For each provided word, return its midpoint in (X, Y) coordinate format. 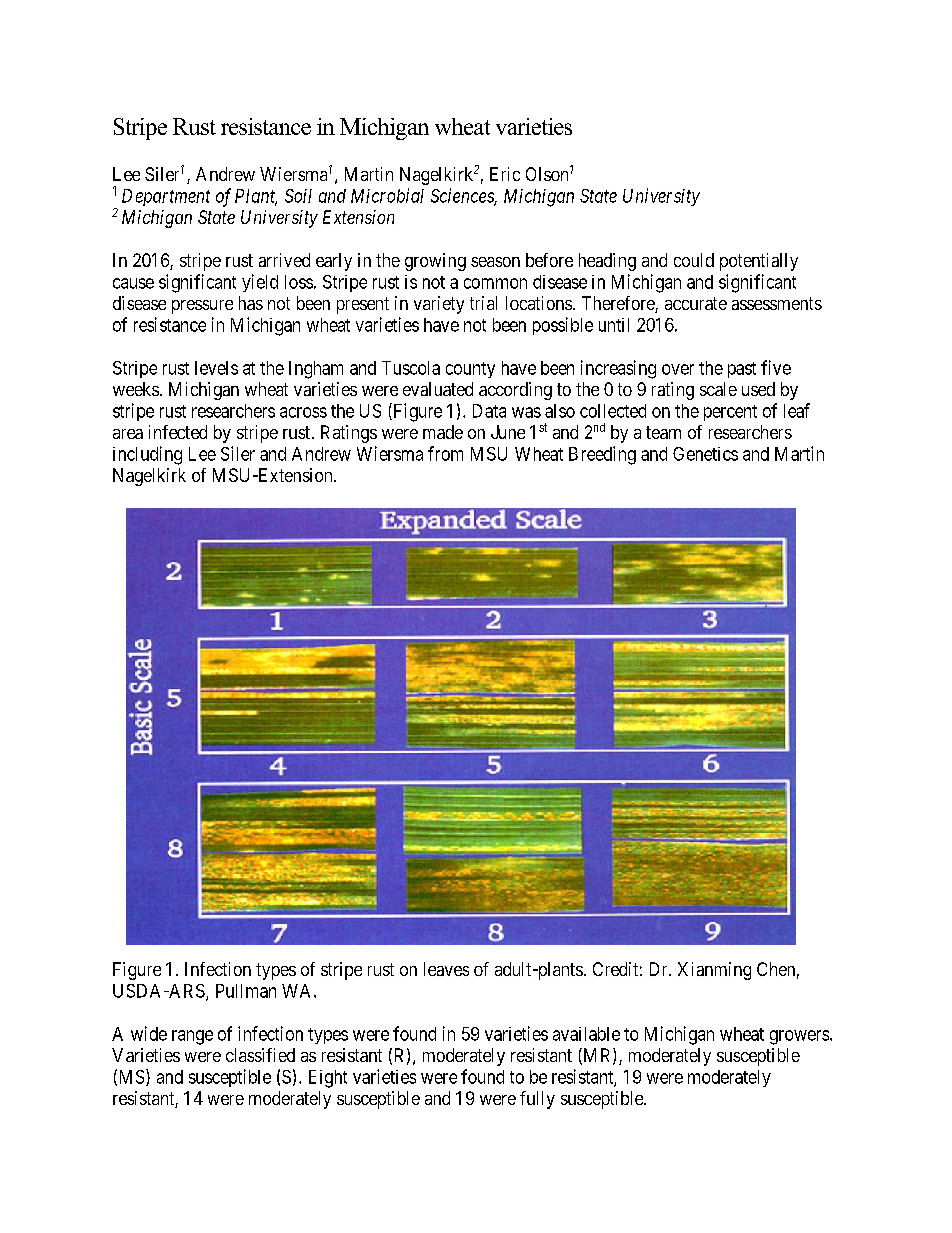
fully (537, 1100)
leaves (446, 969)
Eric (505, 174)
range (192, 1037)
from (445, 453)
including (147, 455)
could (694, 260)
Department (166, 197)
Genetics (705, 454)
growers (799, 1037)
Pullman (246, 991)
